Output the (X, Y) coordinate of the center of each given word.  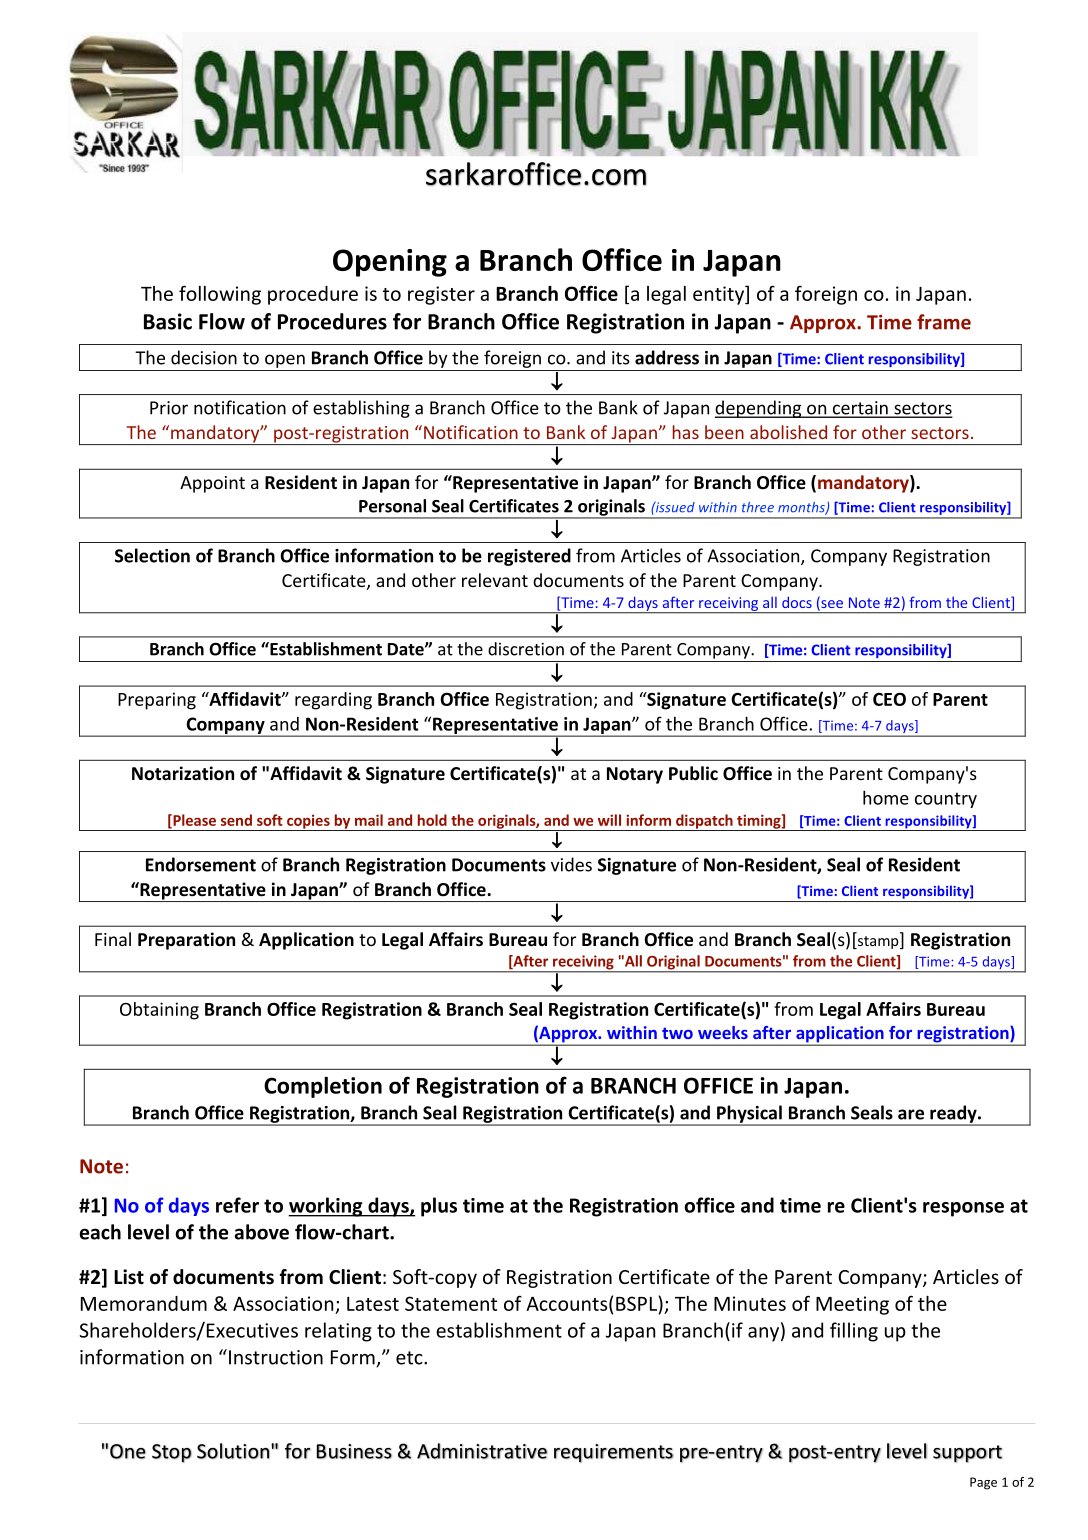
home (886, 797)
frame (944, 322)
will (609, 820)
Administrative (482, 1451)
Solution (233, 1451)
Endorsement (201, 864)
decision (204, 357)
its (621, 358)
